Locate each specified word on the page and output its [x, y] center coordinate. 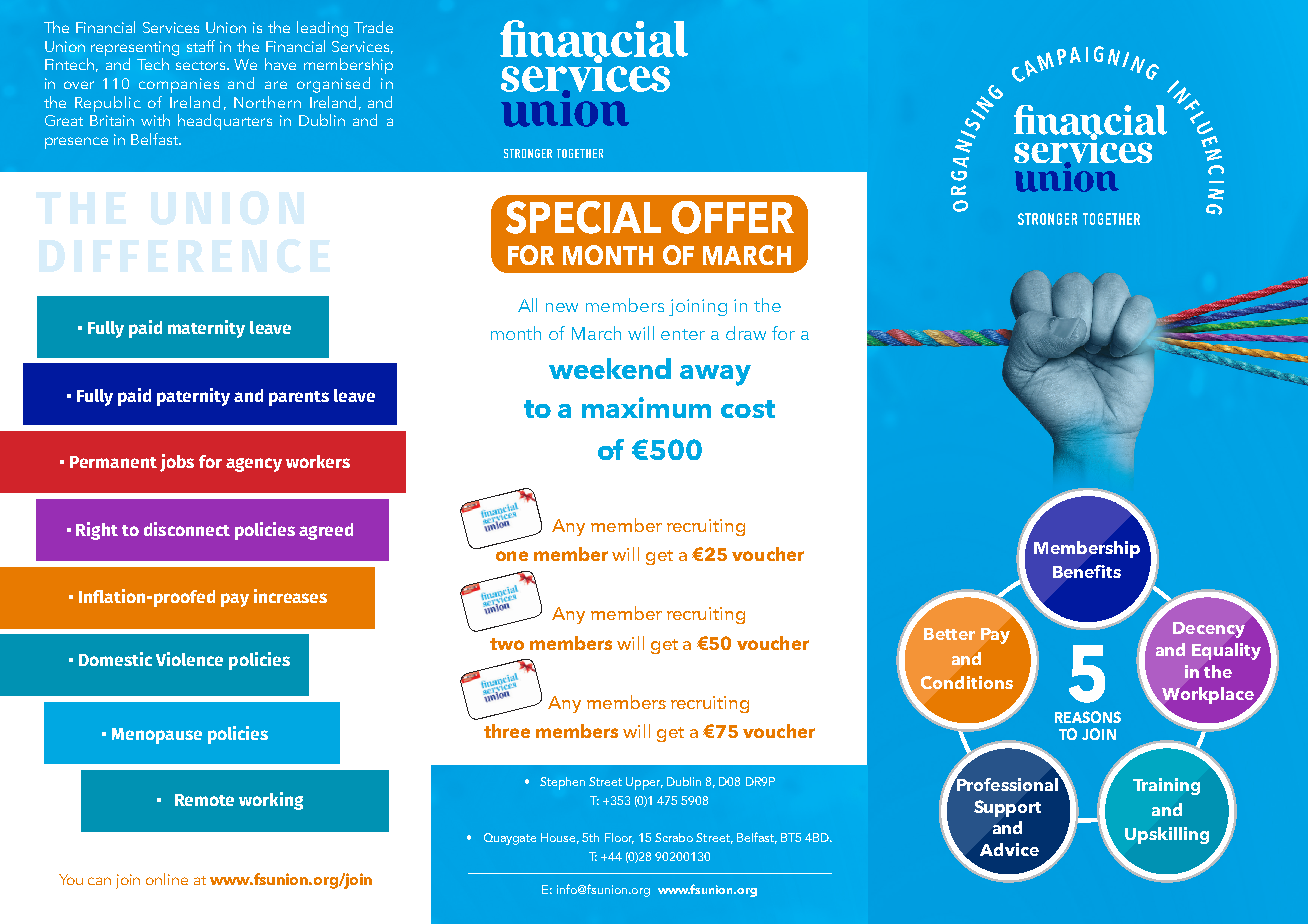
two [507, 644]
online [167, 879]
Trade [373, 27]
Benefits [1087, 571]
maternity [206, 329]
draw [746, 333]
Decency [1209, 630]
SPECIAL [583, 217]
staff [201, 46]
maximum [646, 407]
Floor [619, 838]
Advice [1009, 849]
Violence [189, 659]
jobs [177, 463]
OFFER [733, 217]
